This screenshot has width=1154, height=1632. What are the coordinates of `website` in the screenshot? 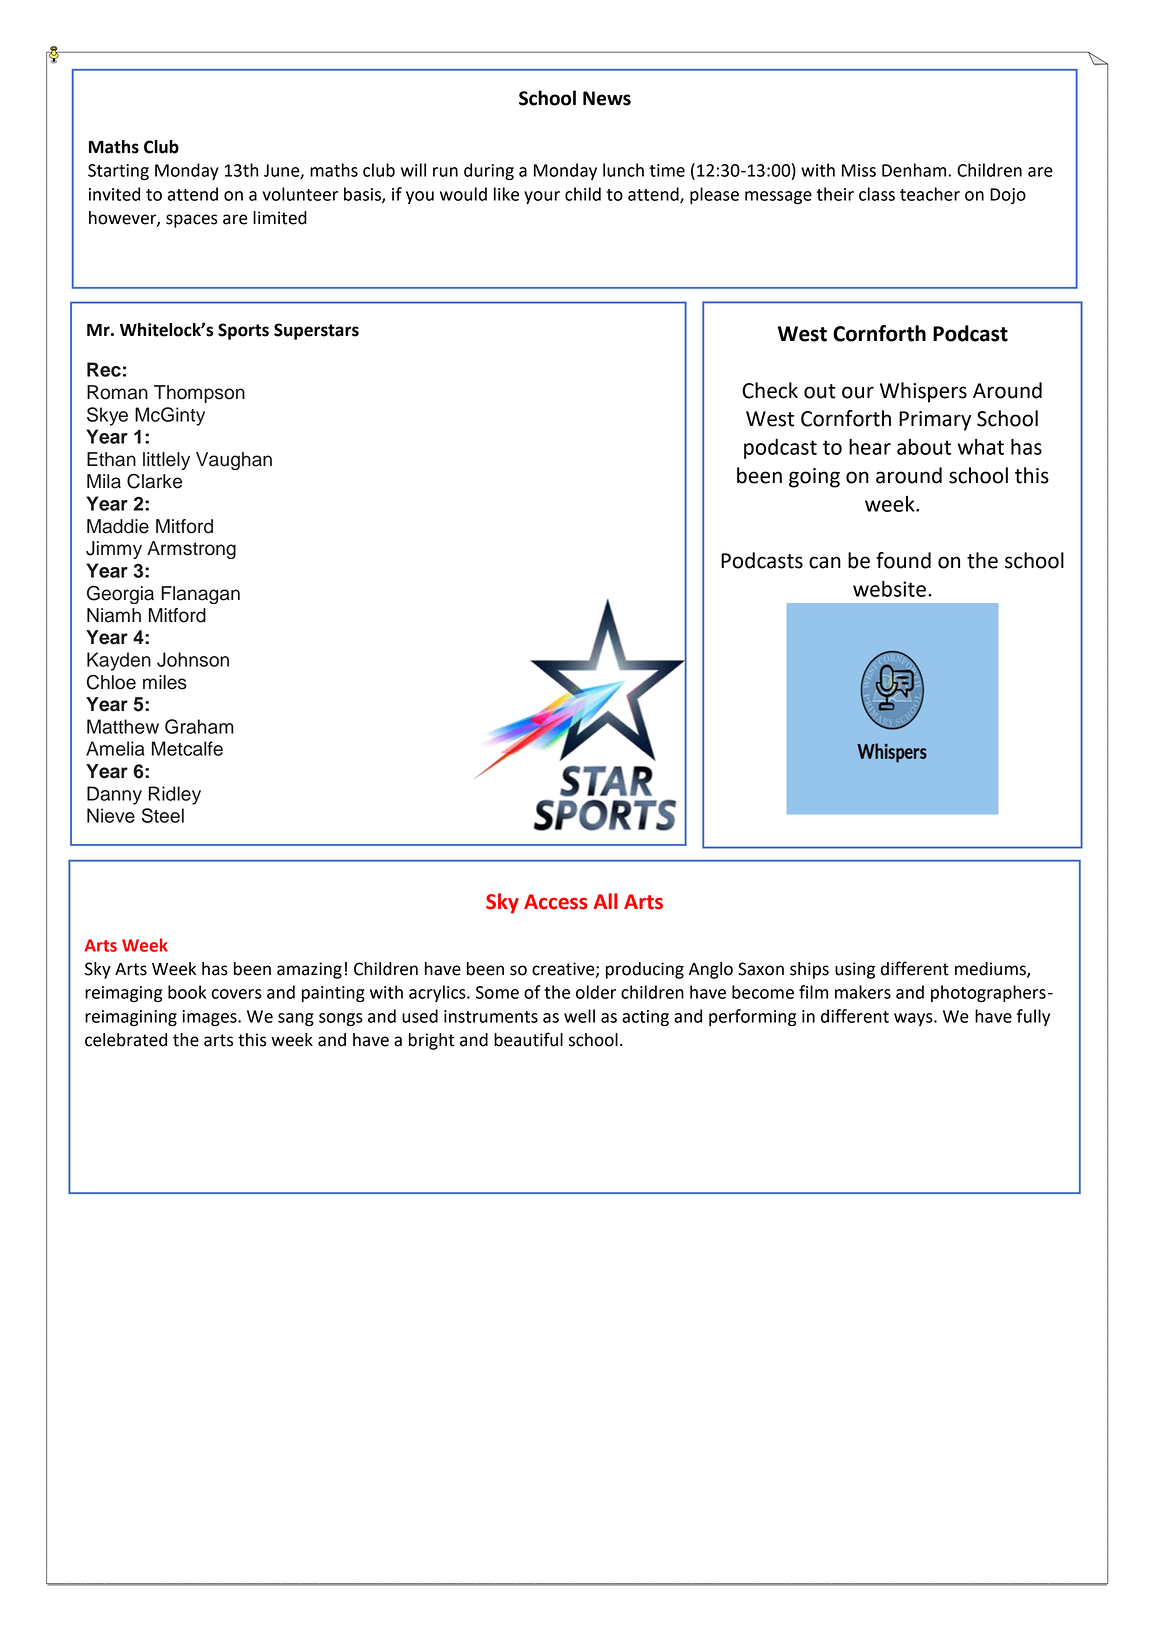 It's located at (889, 589).
